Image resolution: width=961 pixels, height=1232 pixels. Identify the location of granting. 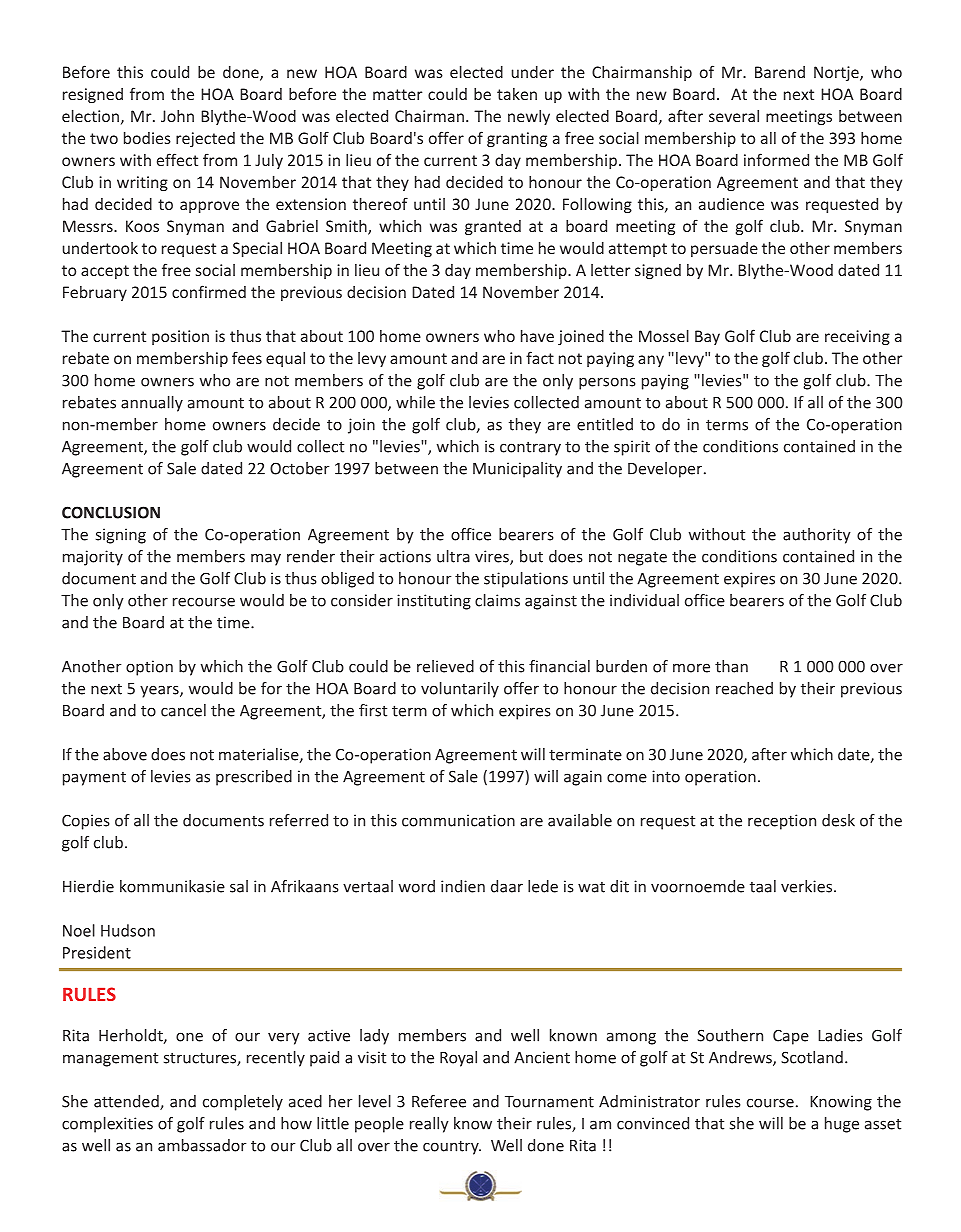
(517, 139).
